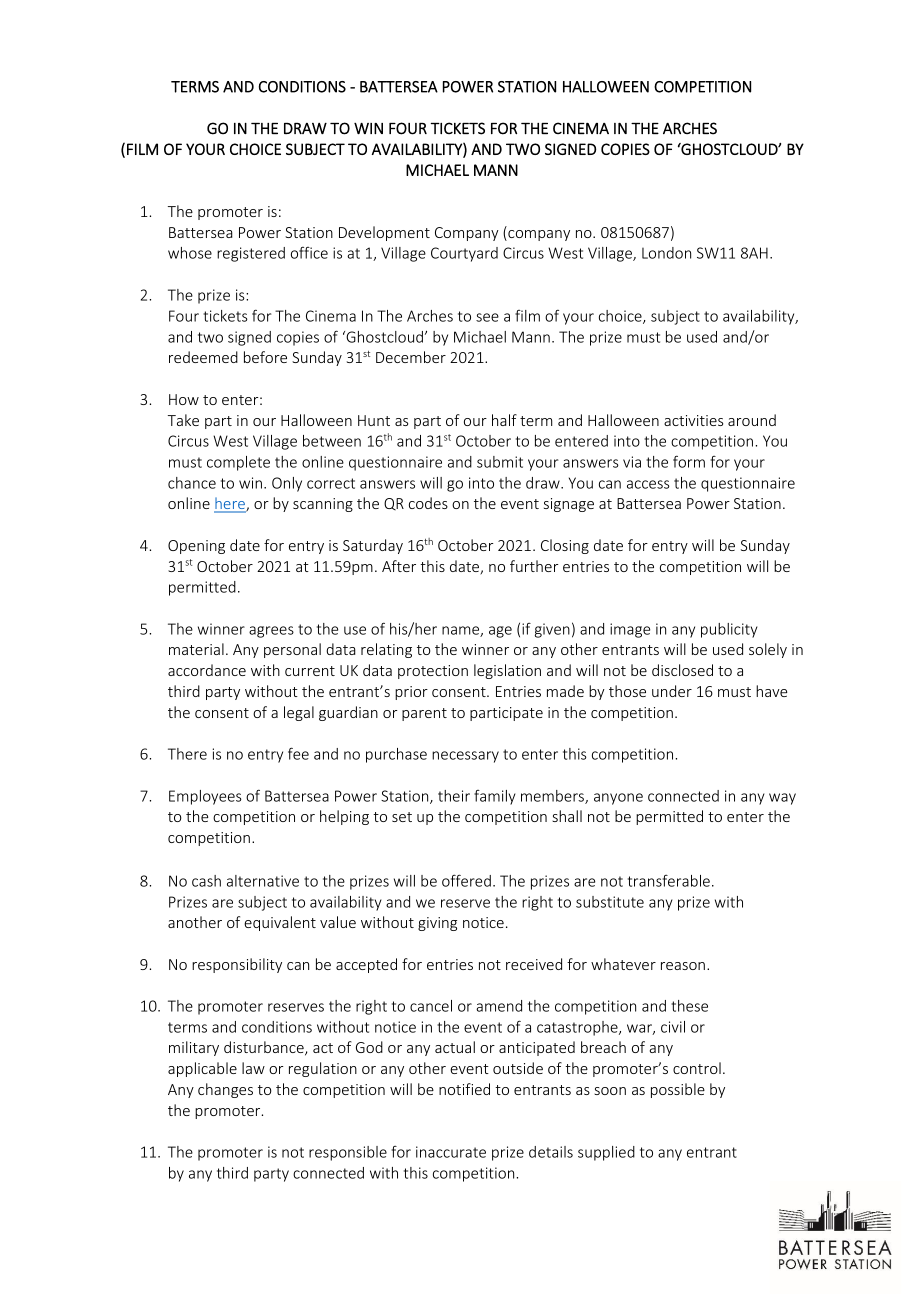 This screenshot has height=1308, width=924. I want to click on London, so click(666, 253).
